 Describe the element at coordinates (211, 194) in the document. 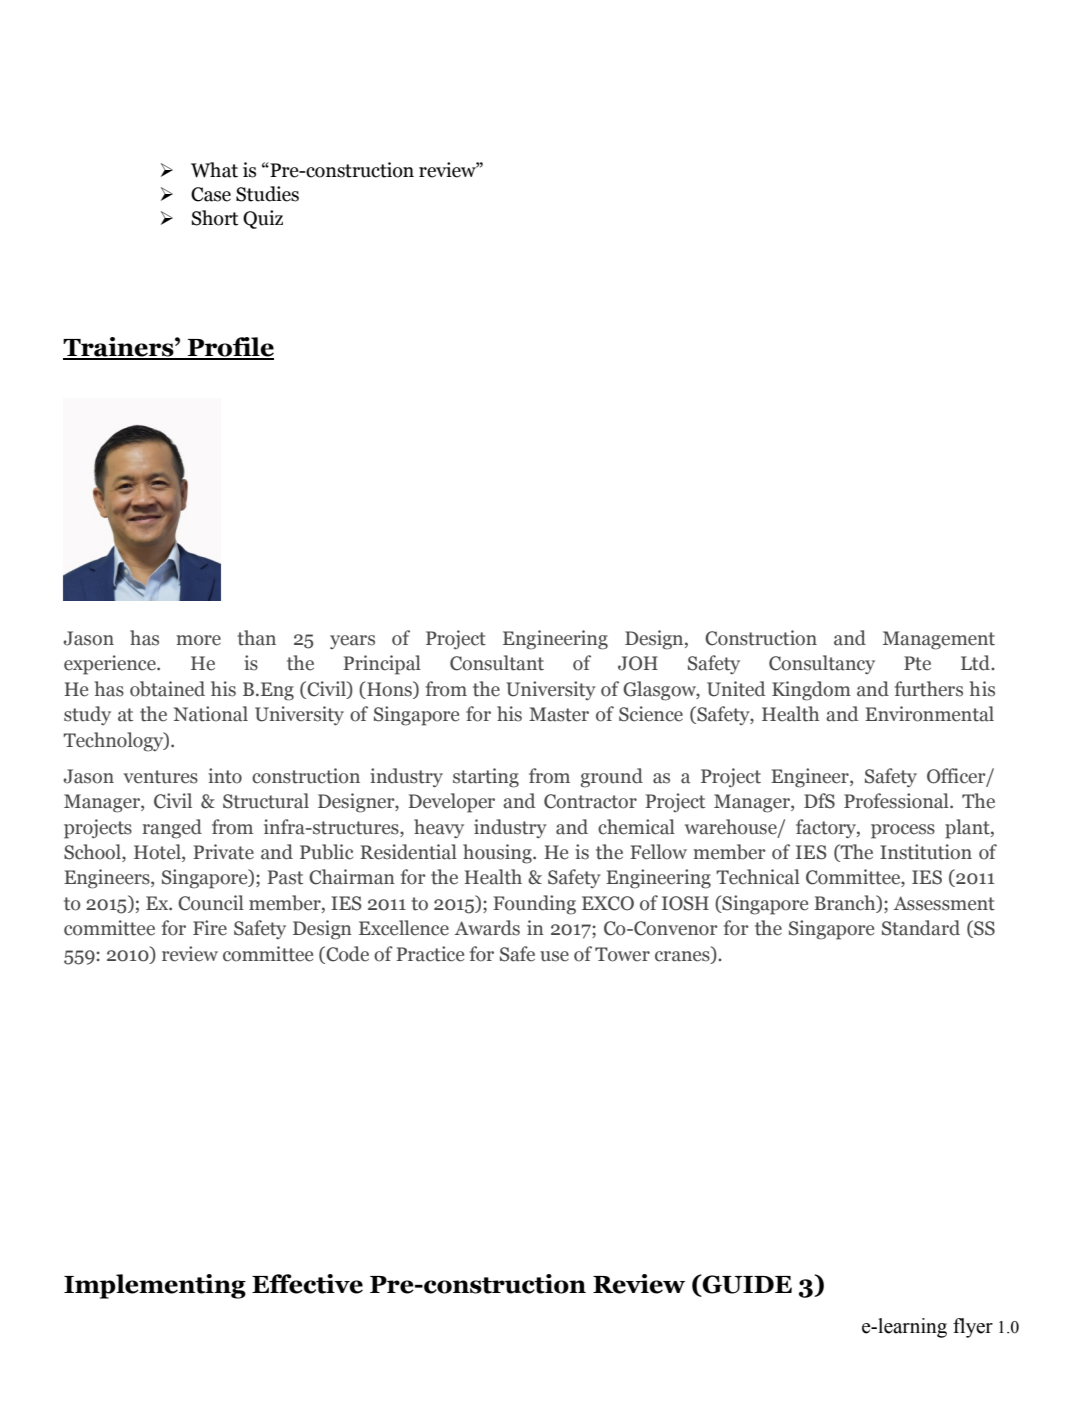

I see `Case` at that location.
